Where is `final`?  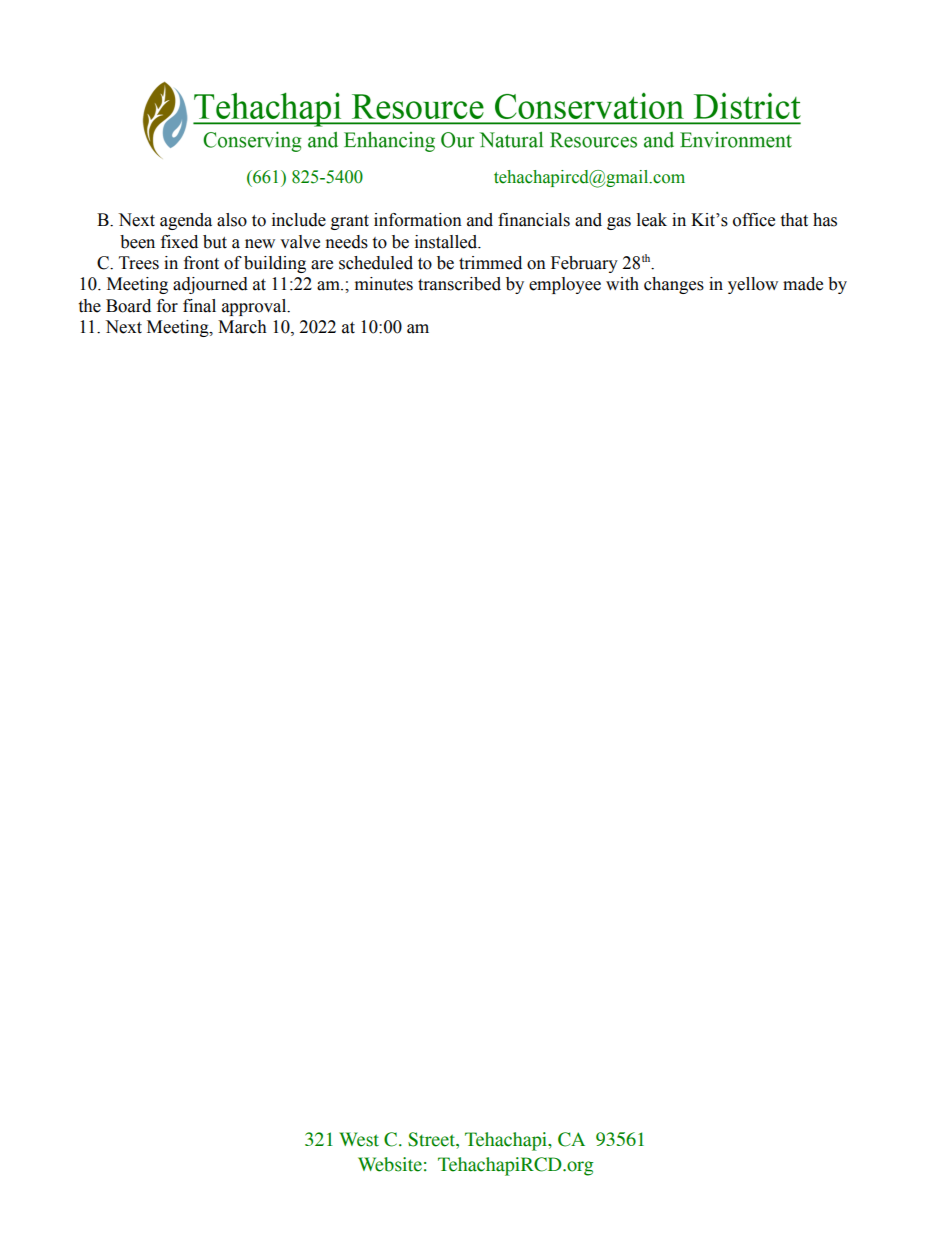 final is located at coordinates (199, 306).
